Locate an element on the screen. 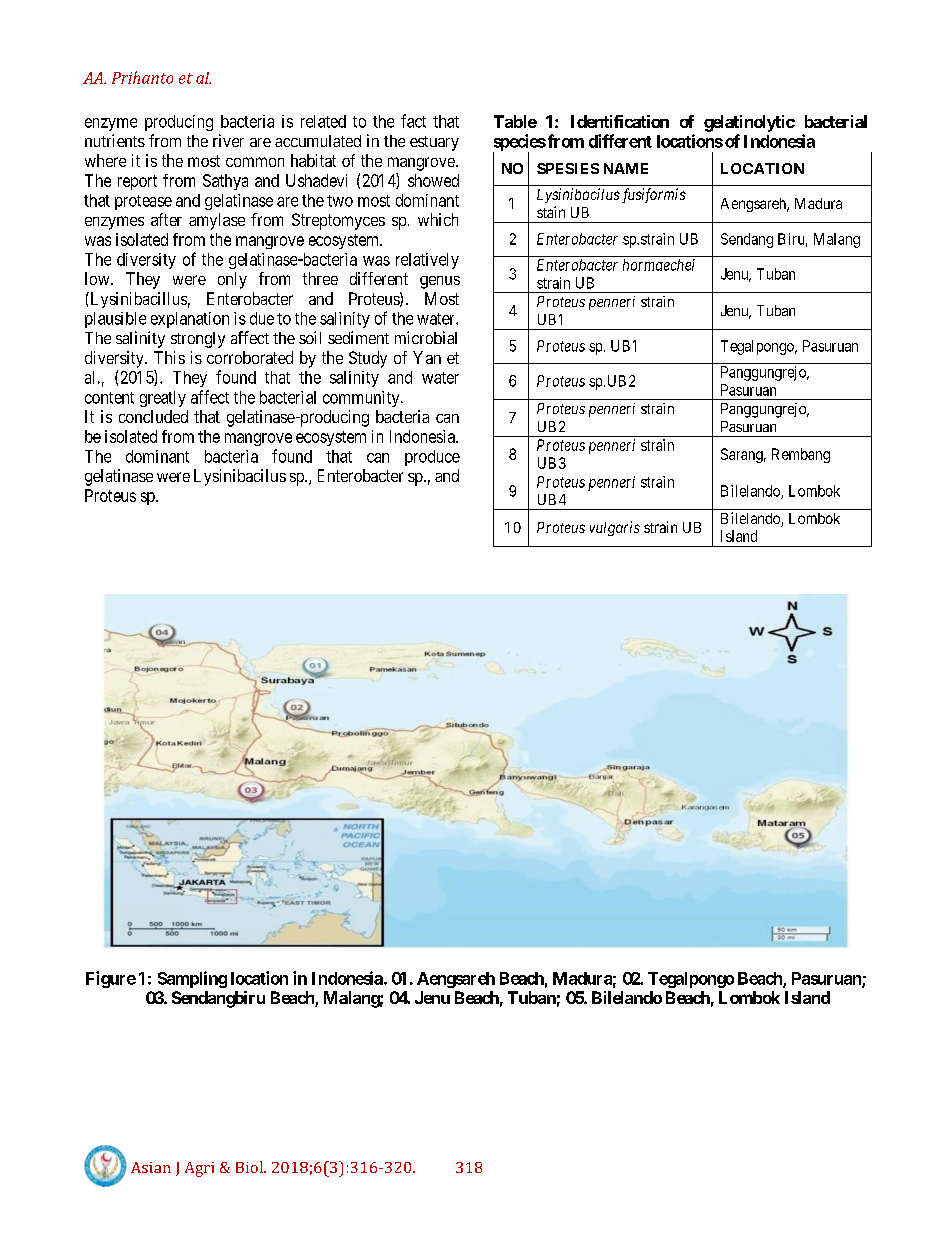 Image resolution: width=952 pixels, height=1233 pixels. concluded is located at coordinates (153, 416).
